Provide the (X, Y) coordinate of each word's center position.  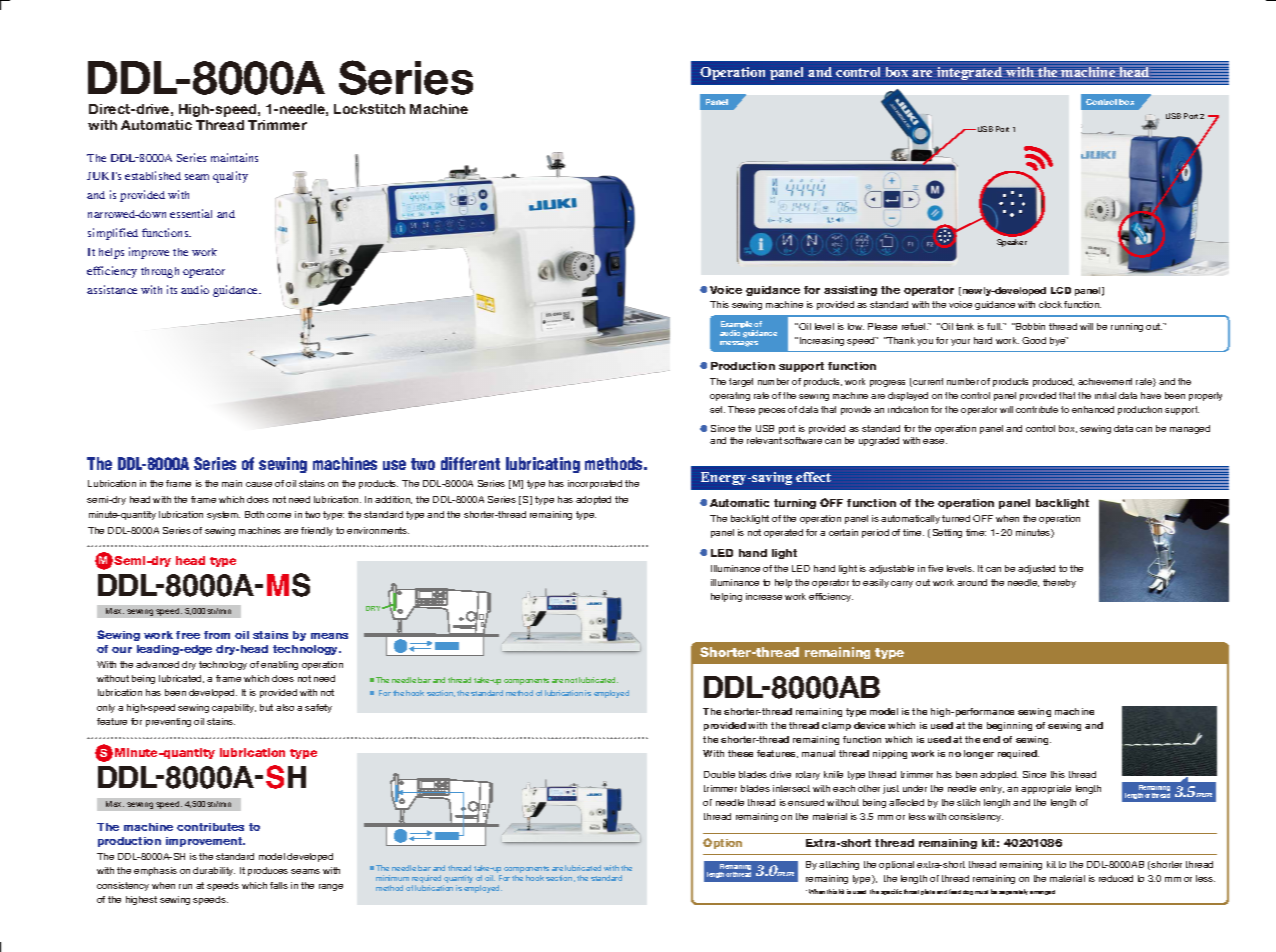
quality (230, 177)
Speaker (1012, 243)
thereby (1059, 583)
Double (719, 774)
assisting (850, 291)
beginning (1009, 726)
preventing (168, 722)
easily (876, 583)
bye (1059, 341)
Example (737, 326)
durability (214, 871)
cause (259, 484)
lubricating (543, 465)
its (172, 289)
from (217, 635)
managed (1190, 429)
